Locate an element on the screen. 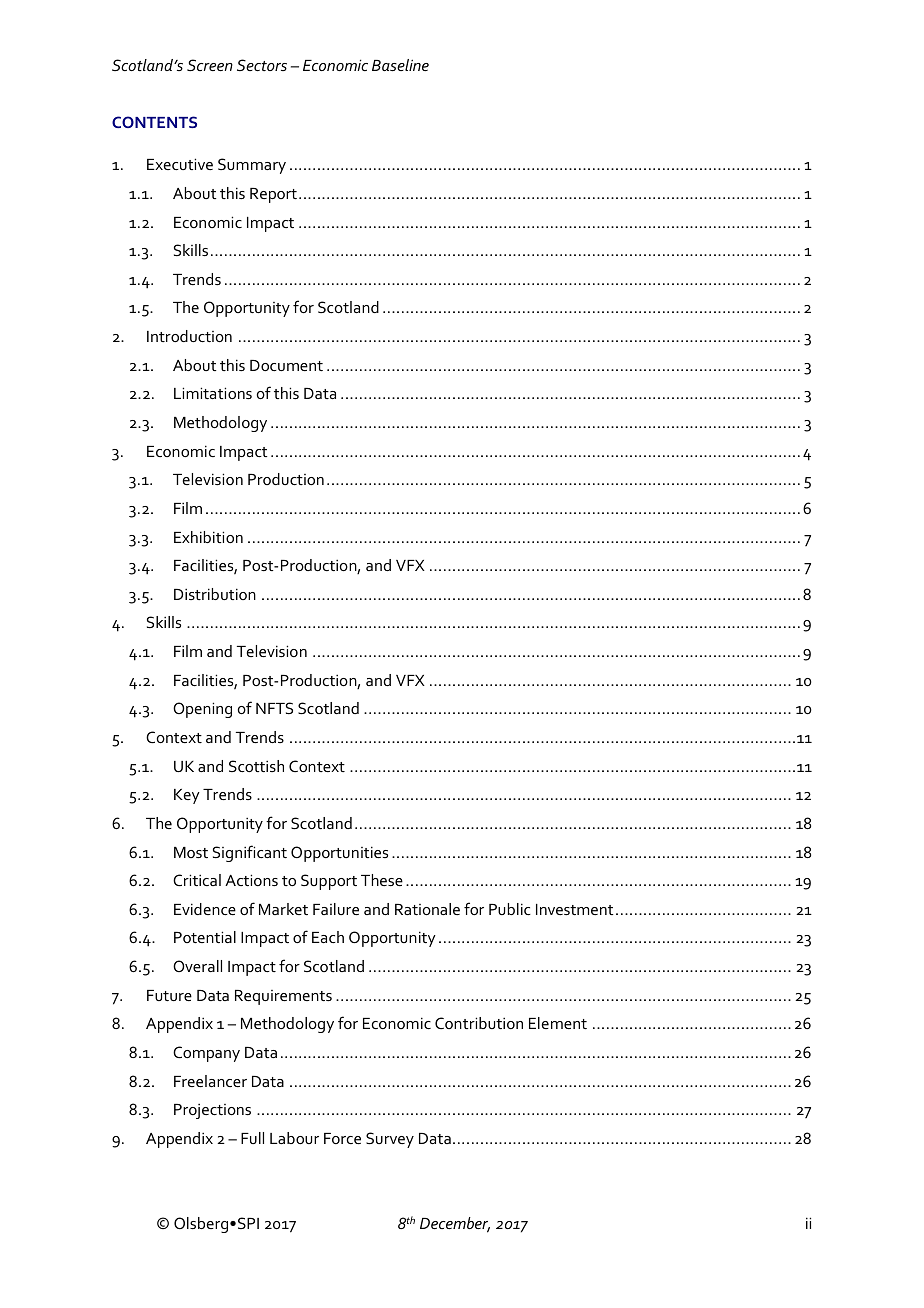 The height and width of the screenshot is (1308, 924). Projections is located at coordinates (212, 1111).
